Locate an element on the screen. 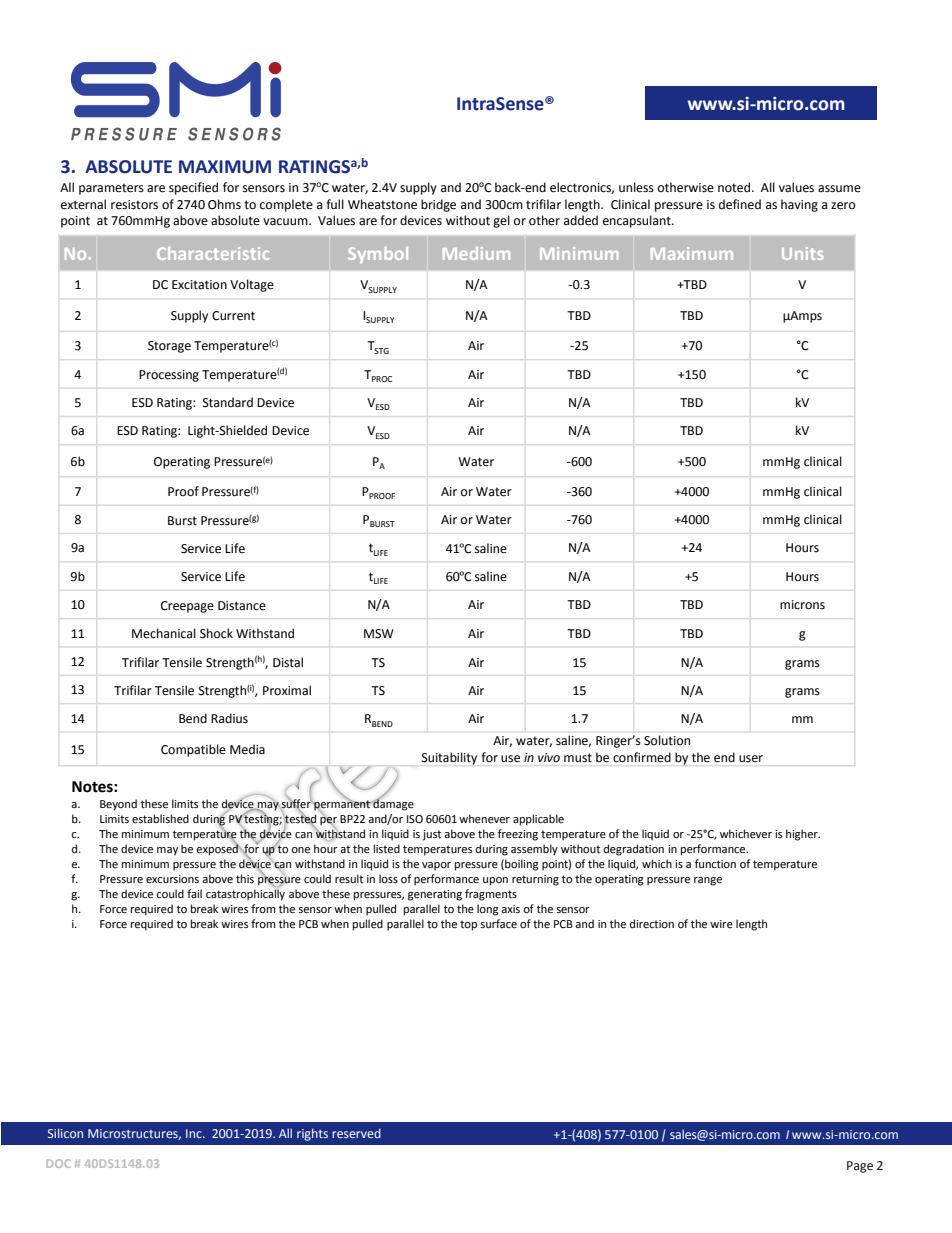 Image resolution: width=952 pixels, height=1233 pixels. resistors is located at coordinates (134, 205).
